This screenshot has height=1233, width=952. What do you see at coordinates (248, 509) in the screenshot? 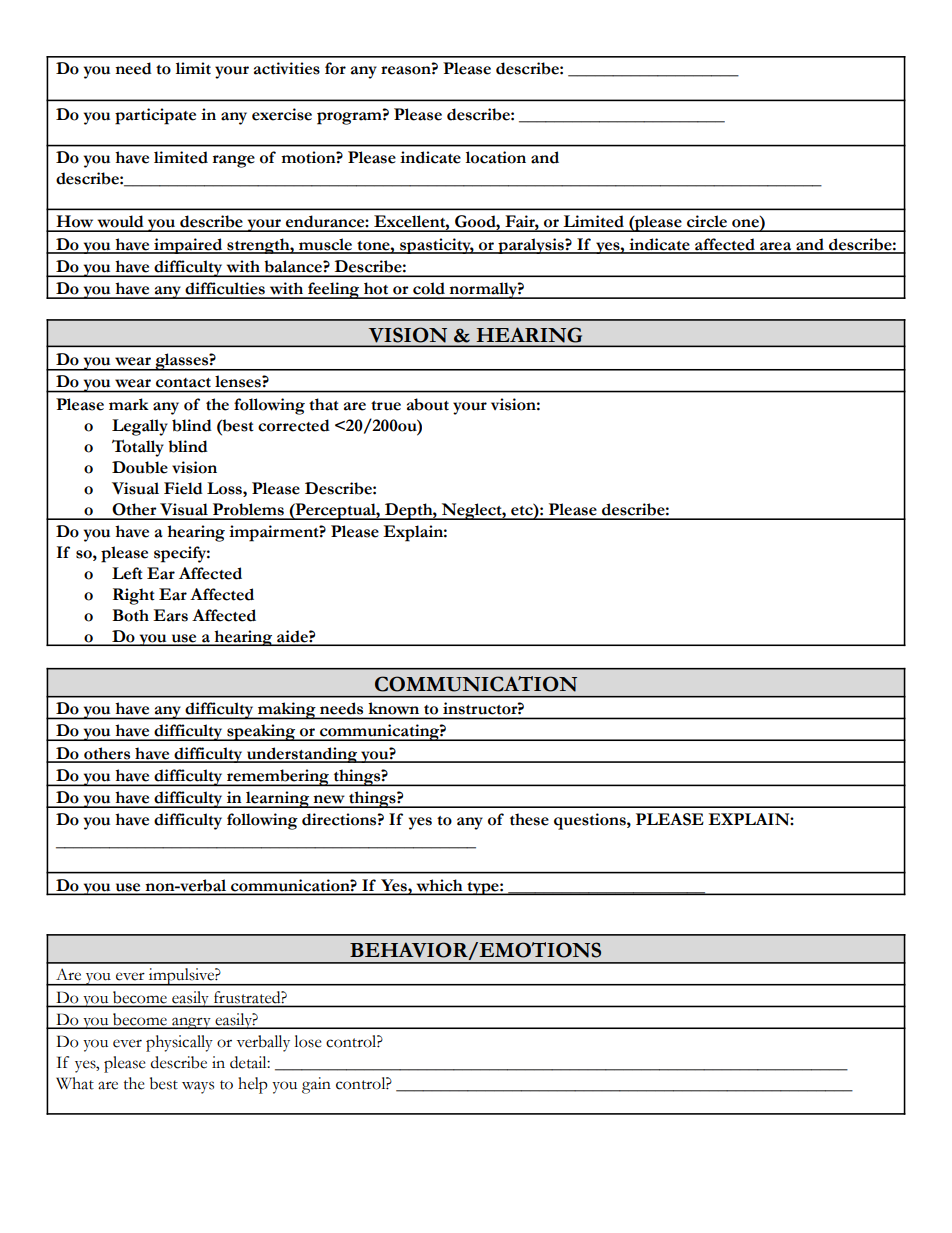
I see `Problems` at bounding box center [248, 509].
